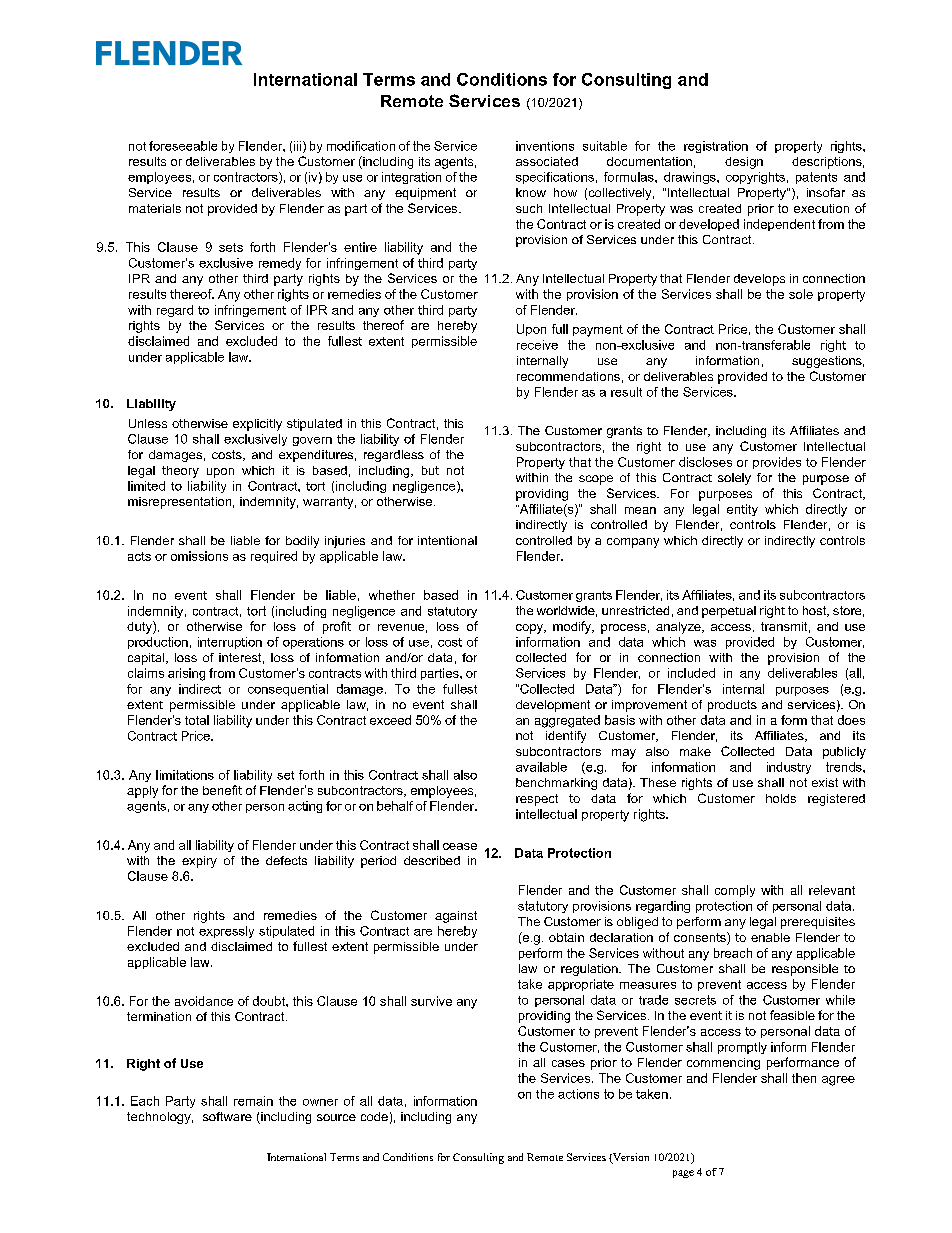 This page has height=1233, width=952. Describe the element at coordinates (226, 932) in the page. I see `expressly` at that location.
